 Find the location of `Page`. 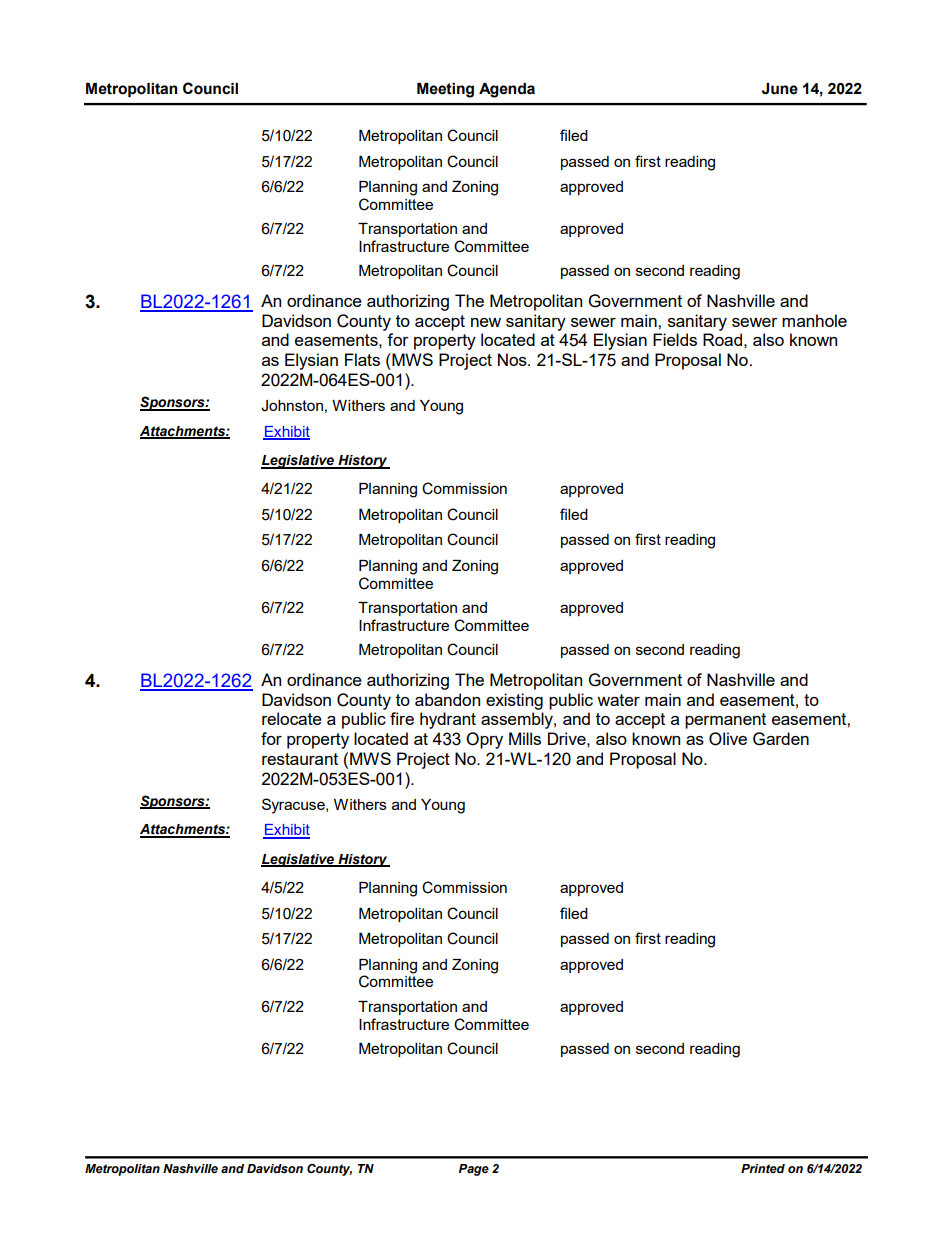

Page is located at coordinates (474, 1170).
